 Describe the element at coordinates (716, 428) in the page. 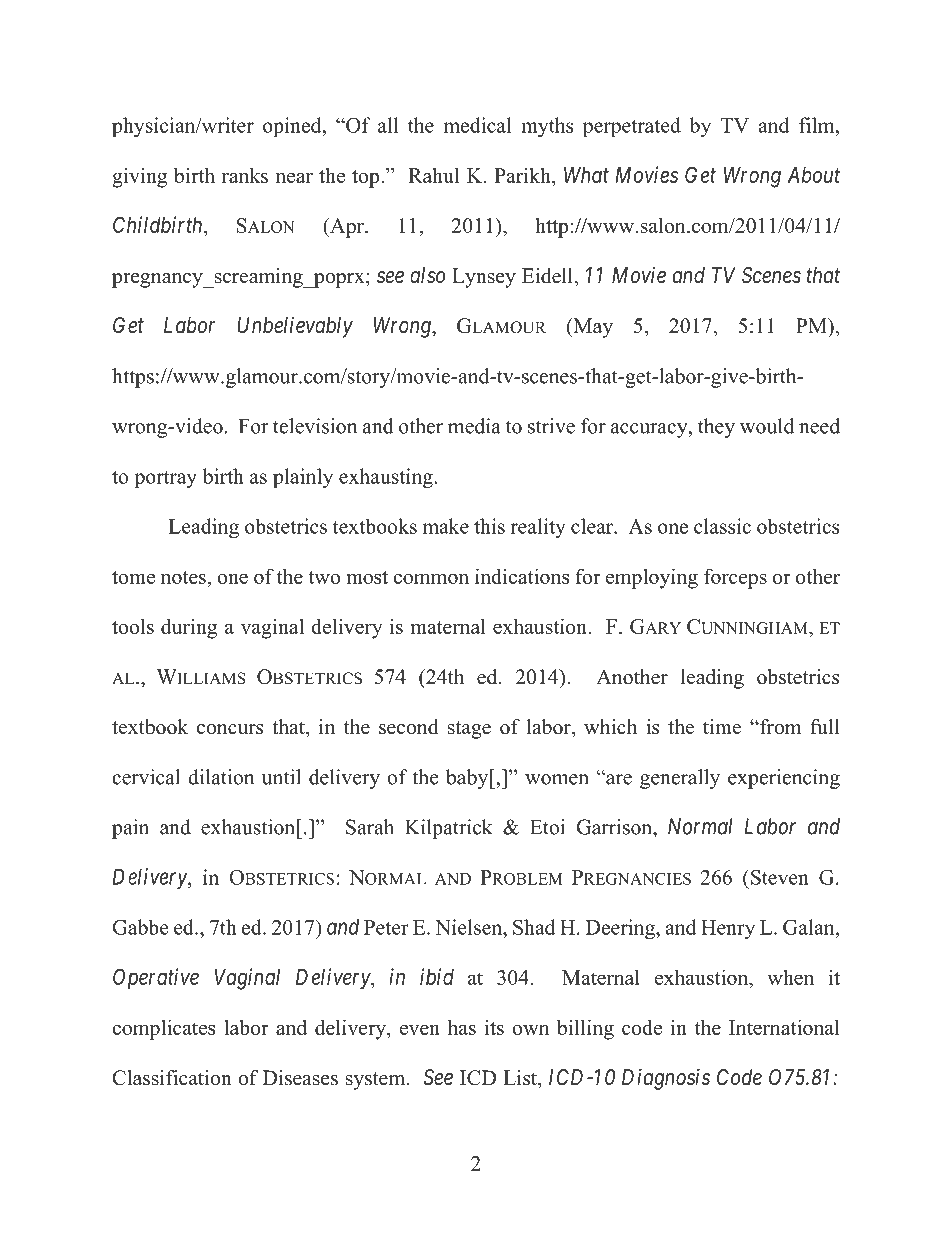

I see `they` at that location.
